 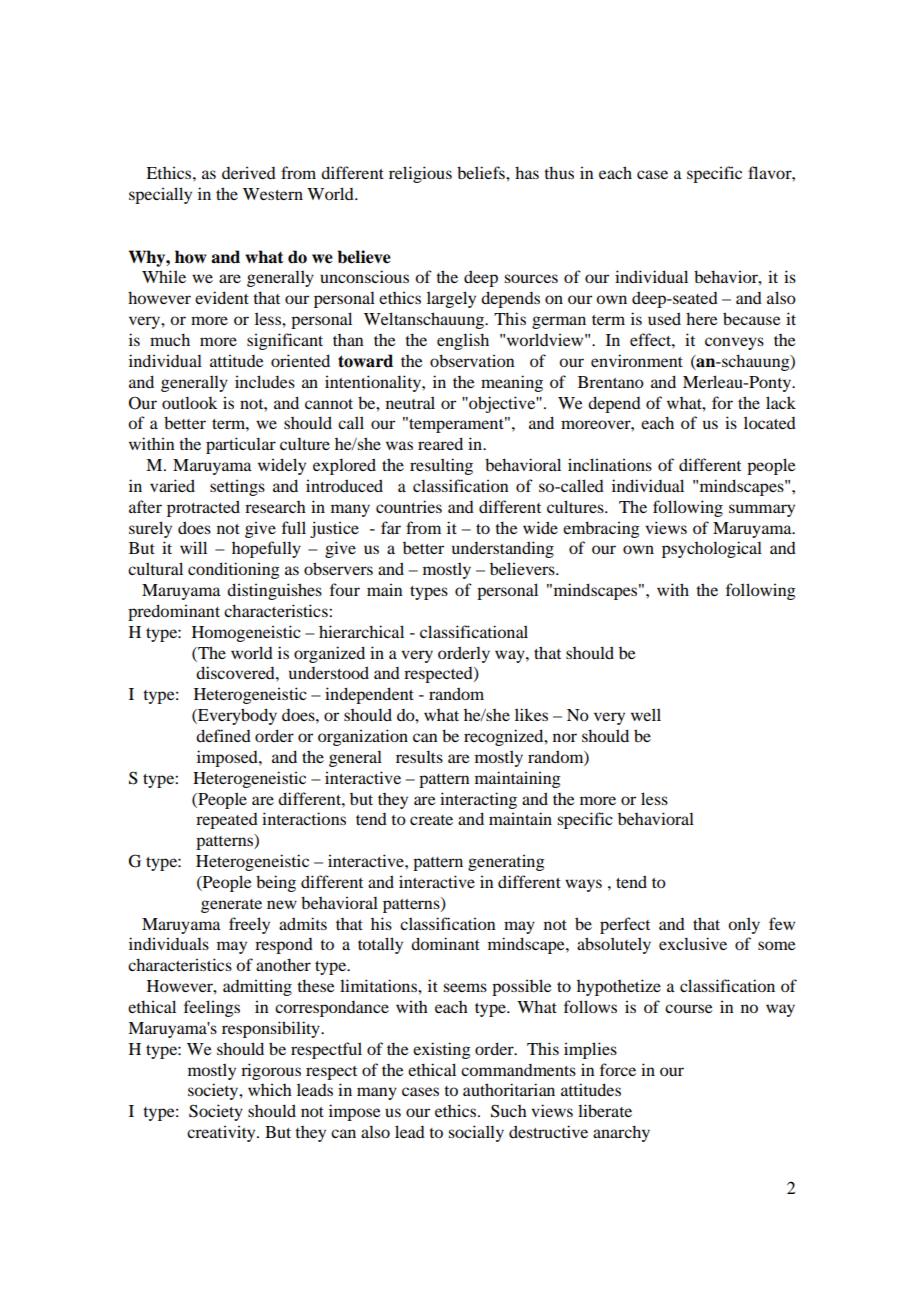 I want to click on distinguishes, so click(x=274, y=591).
